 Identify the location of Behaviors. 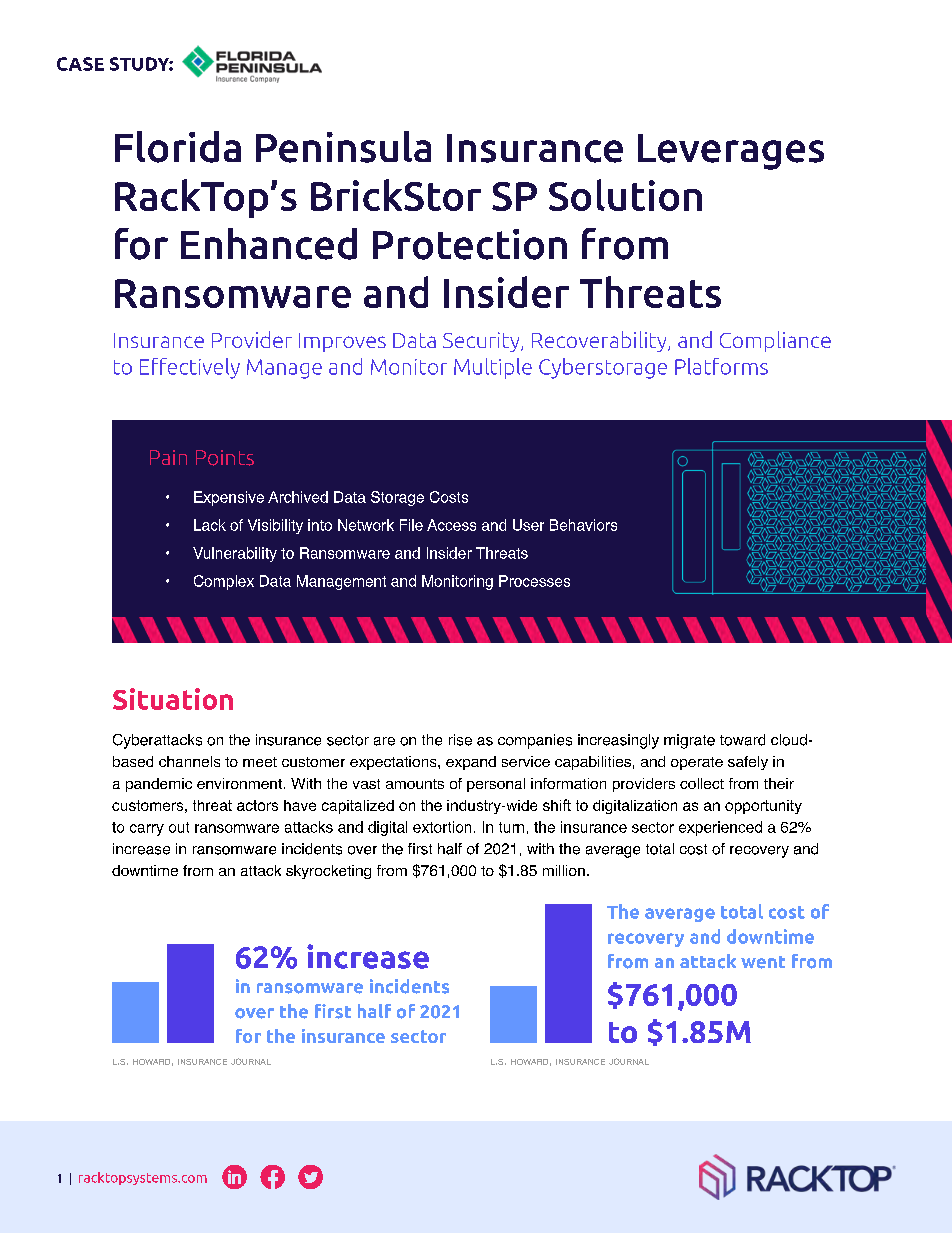
(583, 525).
